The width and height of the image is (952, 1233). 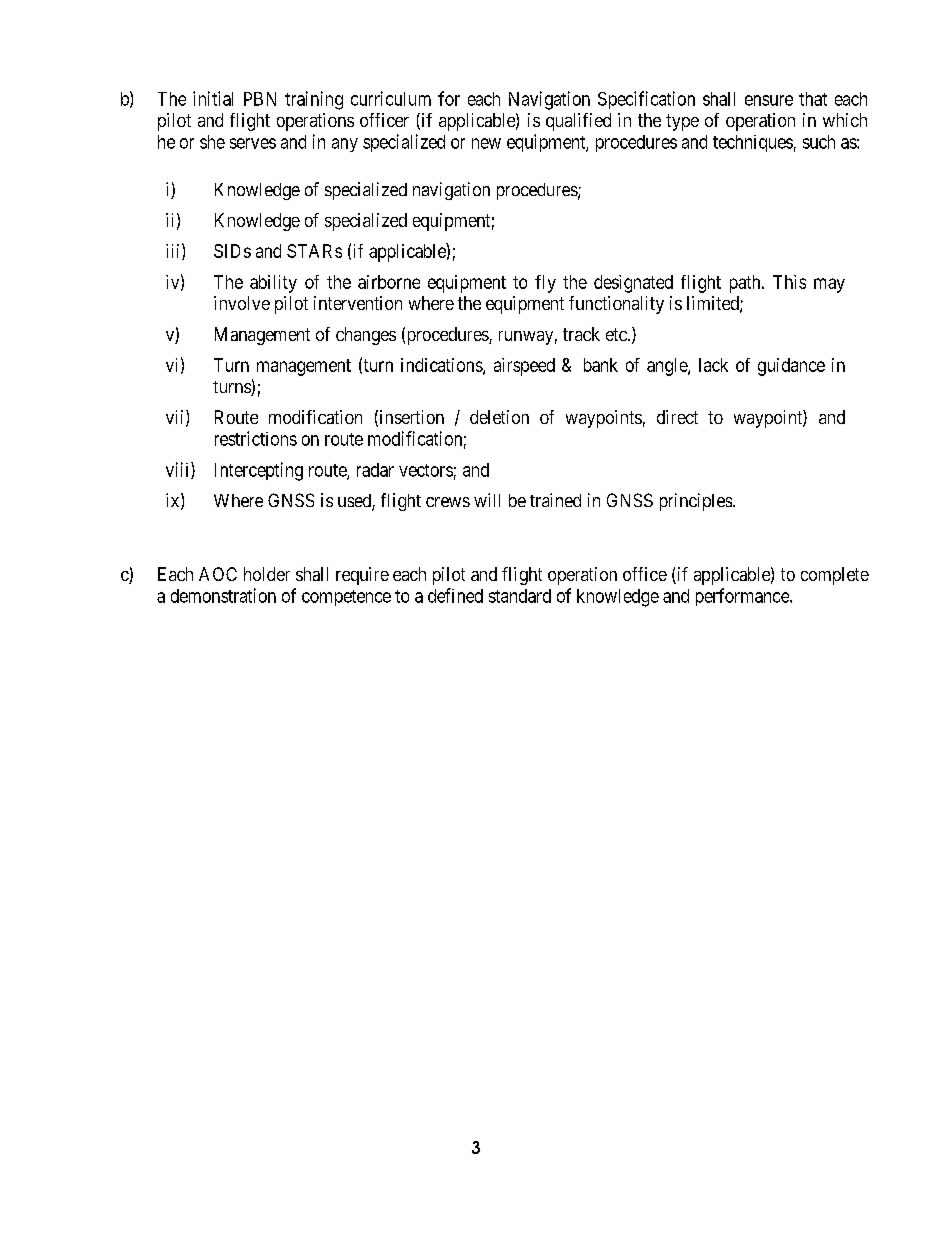 I want to click on ensure, so click(x=769, y=100).
